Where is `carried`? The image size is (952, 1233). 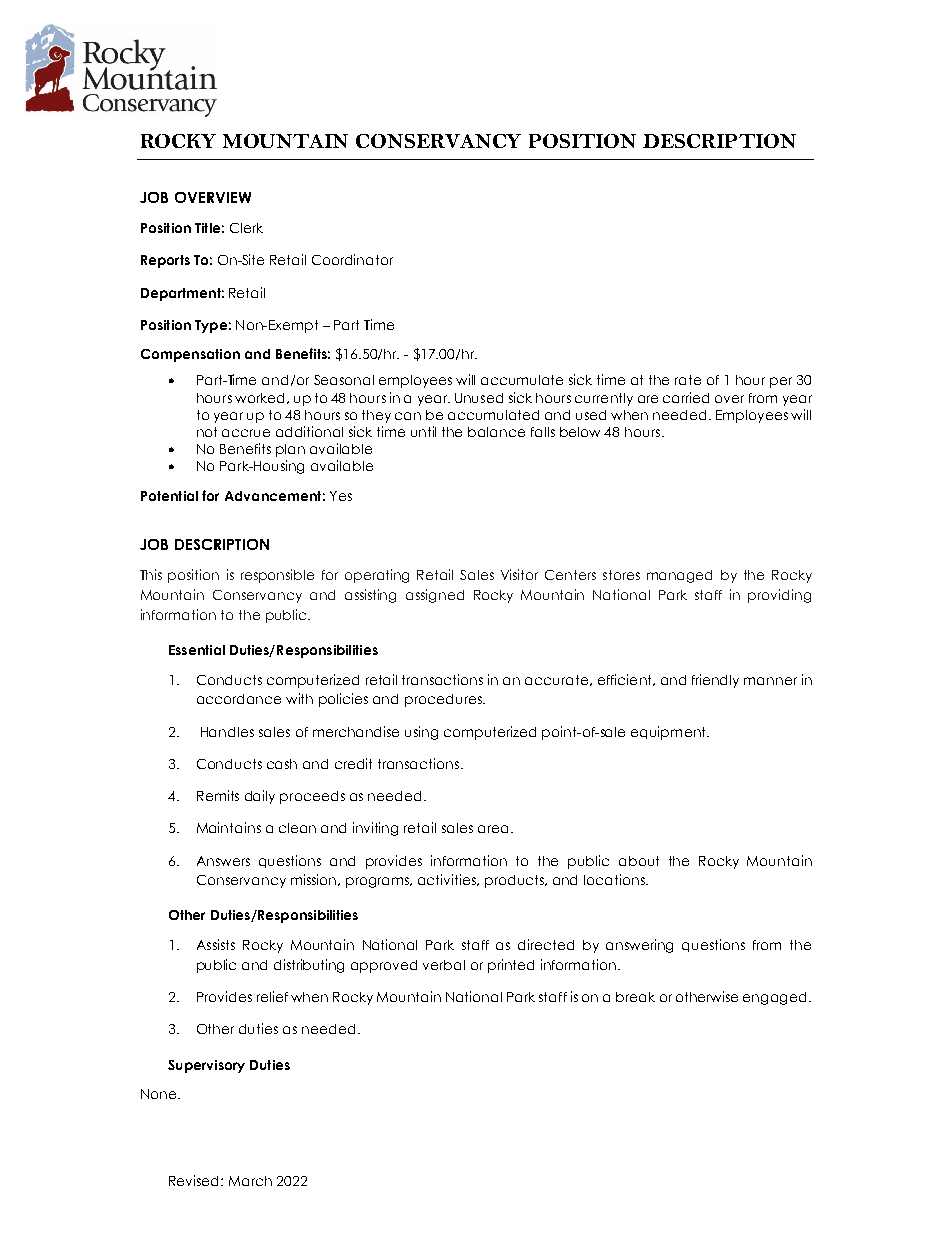
carried is located at coordinates (686, 397).
